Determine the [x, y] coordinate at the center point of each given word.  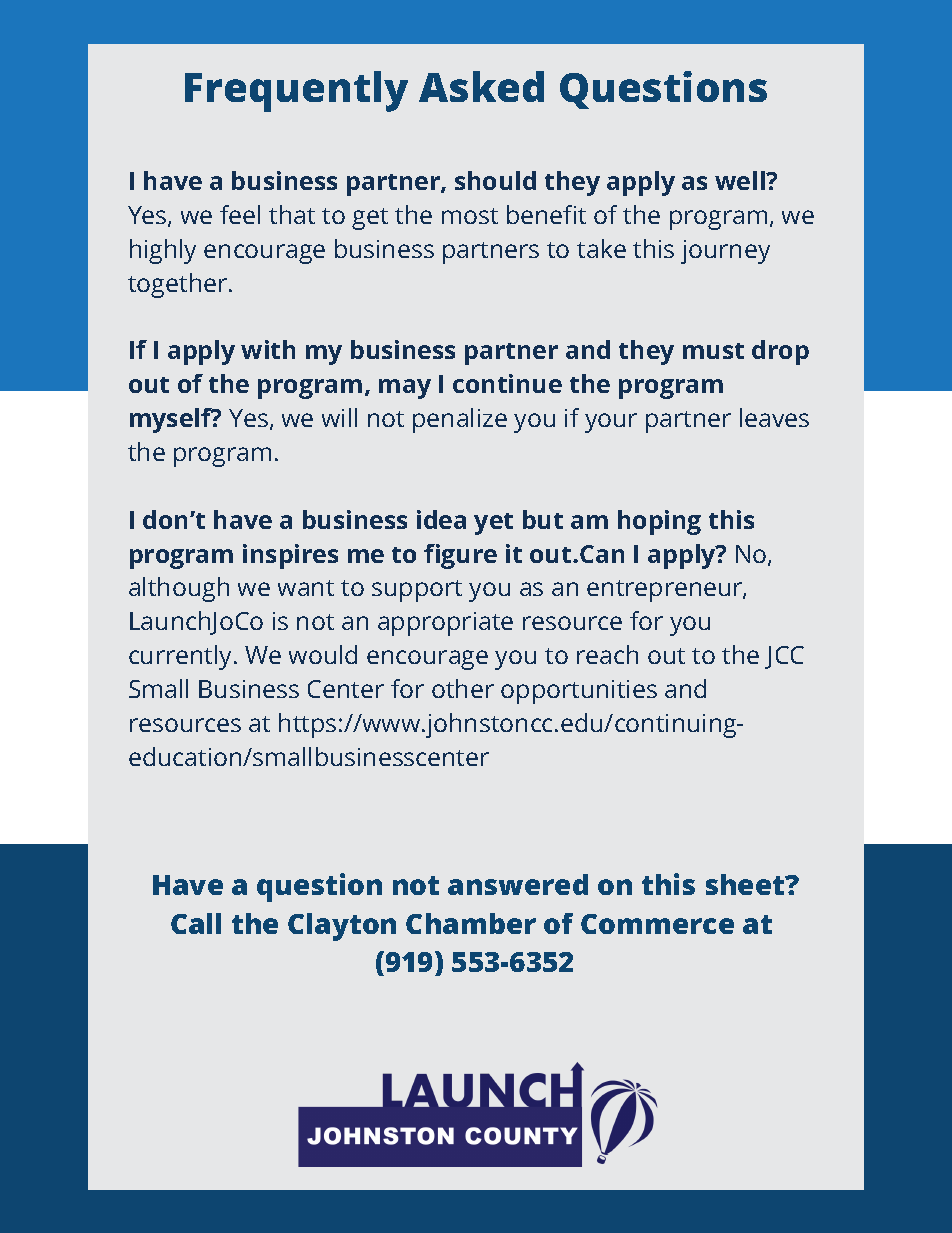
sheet [746, 884]
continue [507, 383]
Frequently [296, 91]
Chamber [471, 923]
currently [182, 657]
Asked [481, 86]
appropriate [445, 624]
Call [196, 923]
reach [607, 654]
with [268, 349]
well [741, 180]
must [713, 351]
